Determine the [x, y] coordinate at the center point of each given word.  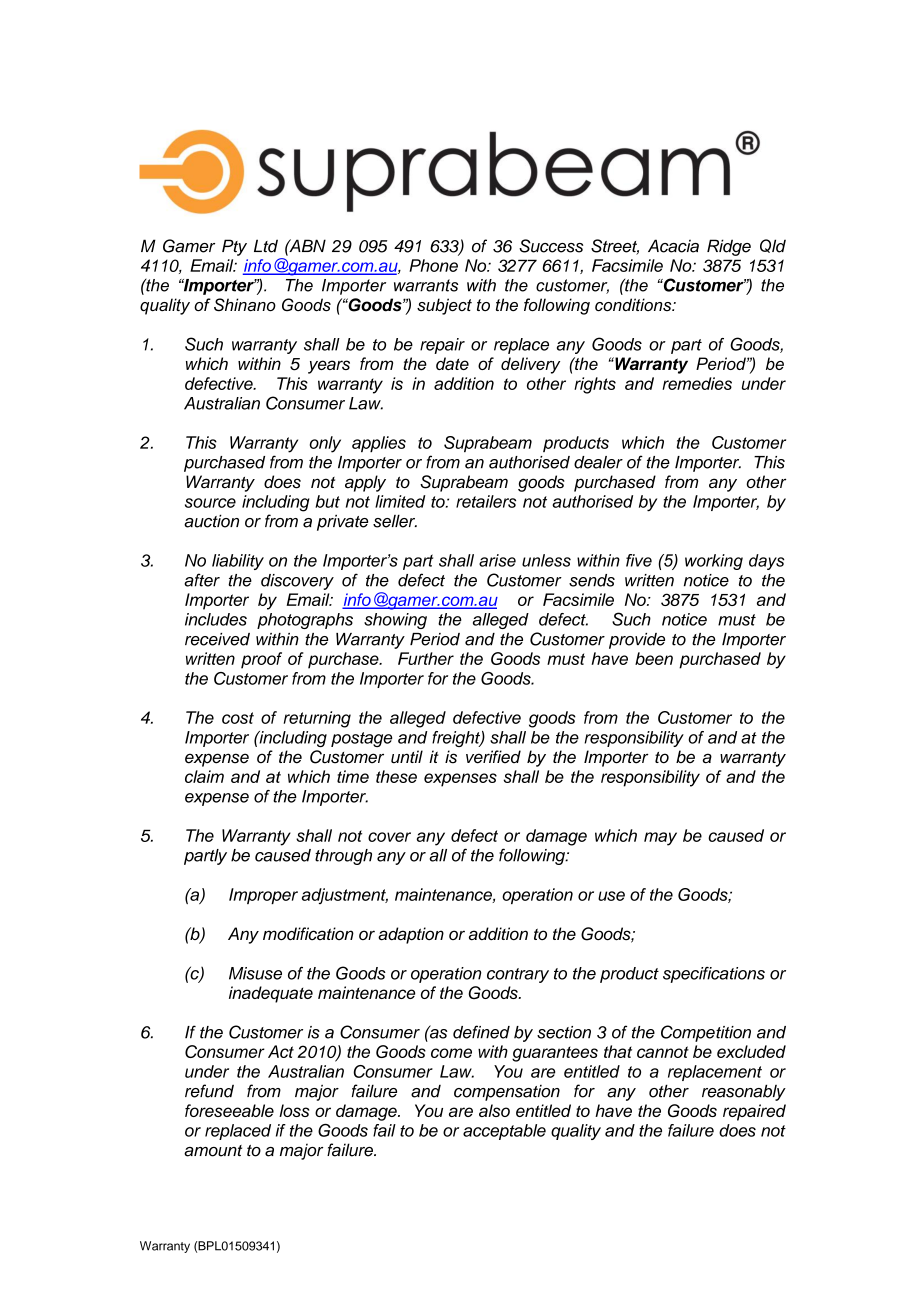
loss [294, 1110]
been [654, 658]
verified [493, 757]
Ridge [729, 247]
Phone [433, 265]
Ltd [266, 246]
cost [238, 718]
